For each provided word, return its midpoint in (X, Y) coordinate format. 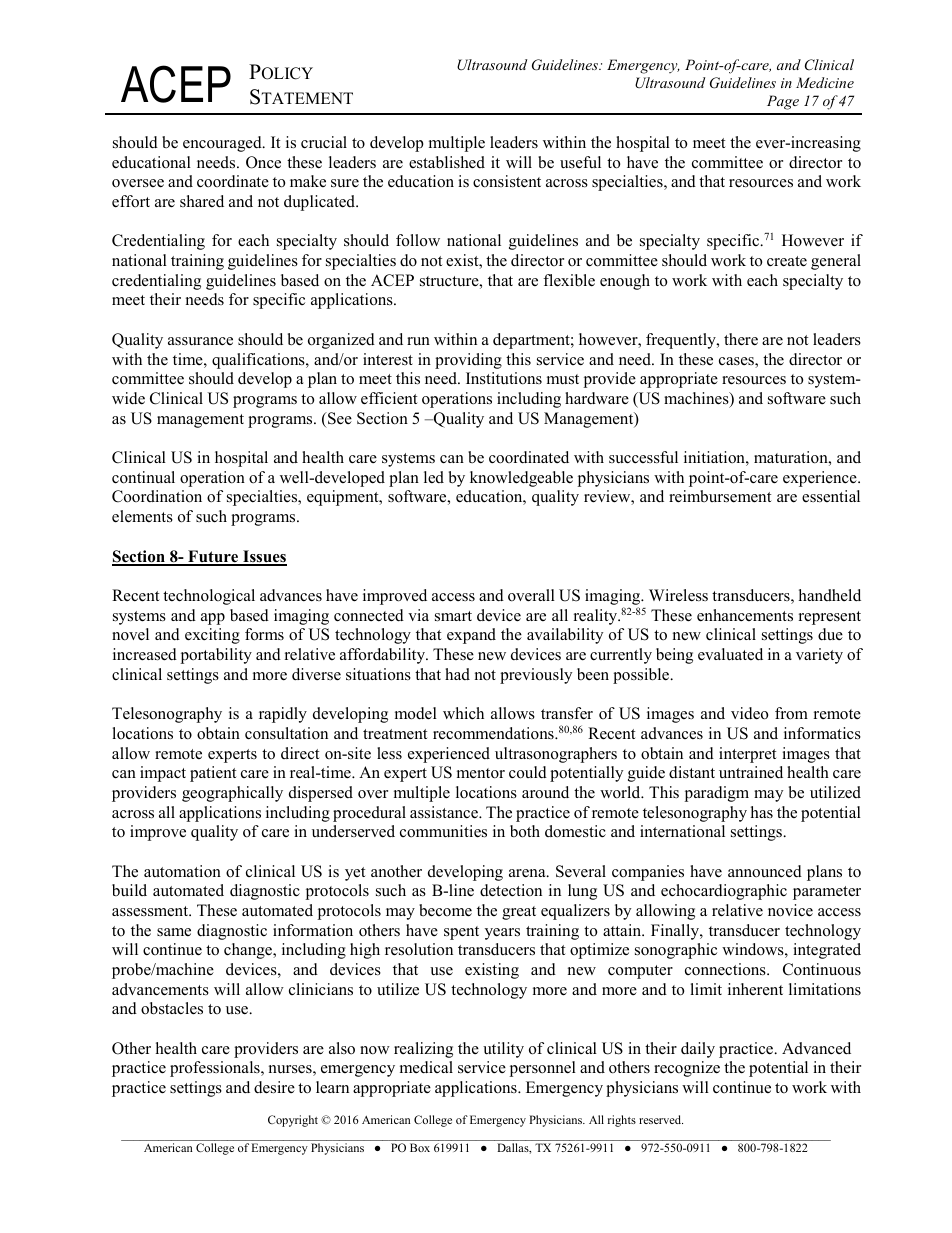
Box (420, 1147)
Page (783, 102)
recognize (687, 1069)
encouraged (223, 144)
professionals (216, 1069)
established (447, 162)
